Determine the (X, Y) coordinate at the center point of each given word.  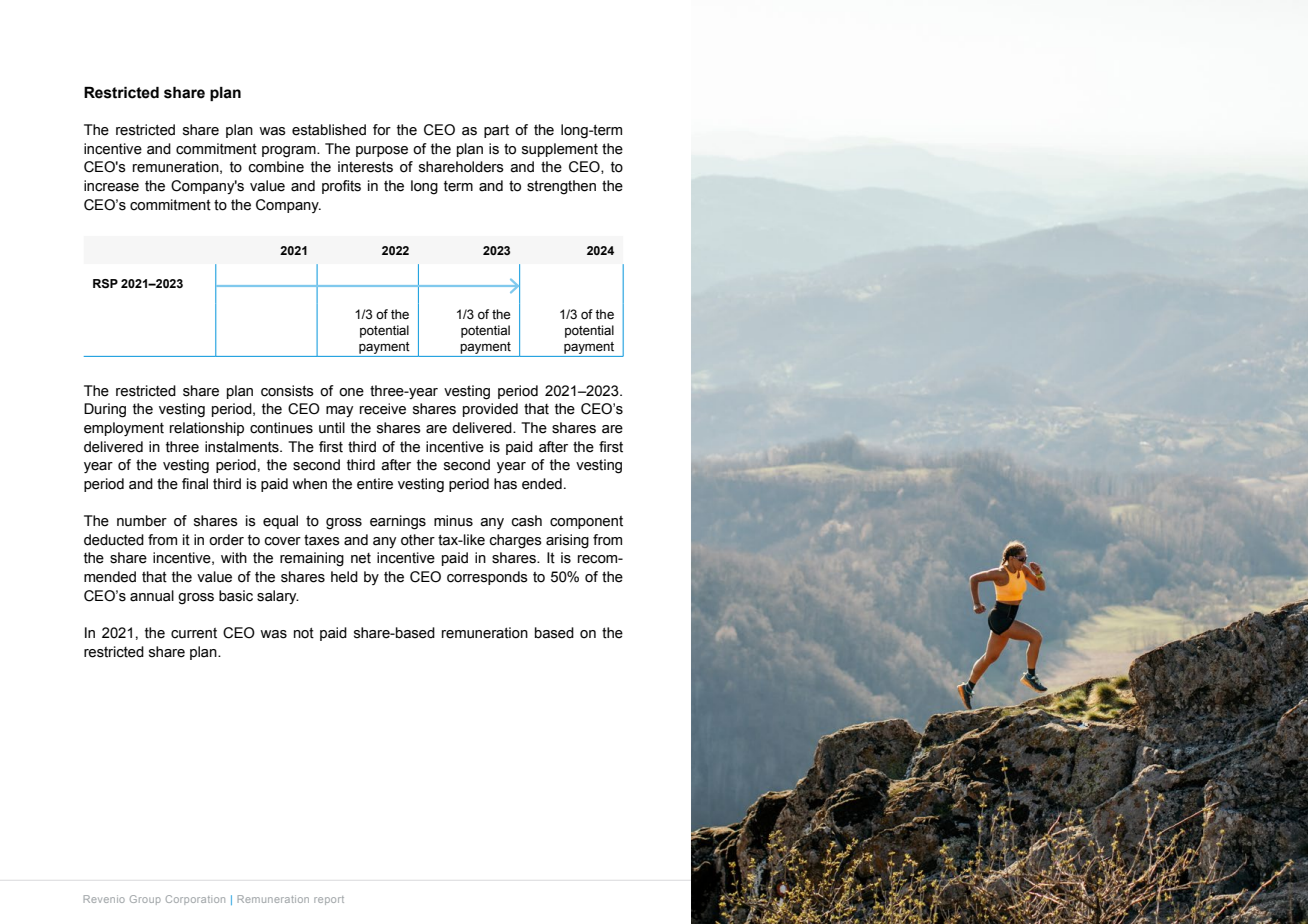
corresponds (487, 578)
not (304, 633)
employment (124, 429)
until (332, 428)
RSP (105, 284)
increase (111, 186)
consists (287, 391)
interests (365, 167)
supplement (560, 150)
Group (145, 900)
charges (516, 541)
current (194, 633)
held (344, 577)
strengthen (561, 187)
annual (152, 596)
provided (490, 410)
